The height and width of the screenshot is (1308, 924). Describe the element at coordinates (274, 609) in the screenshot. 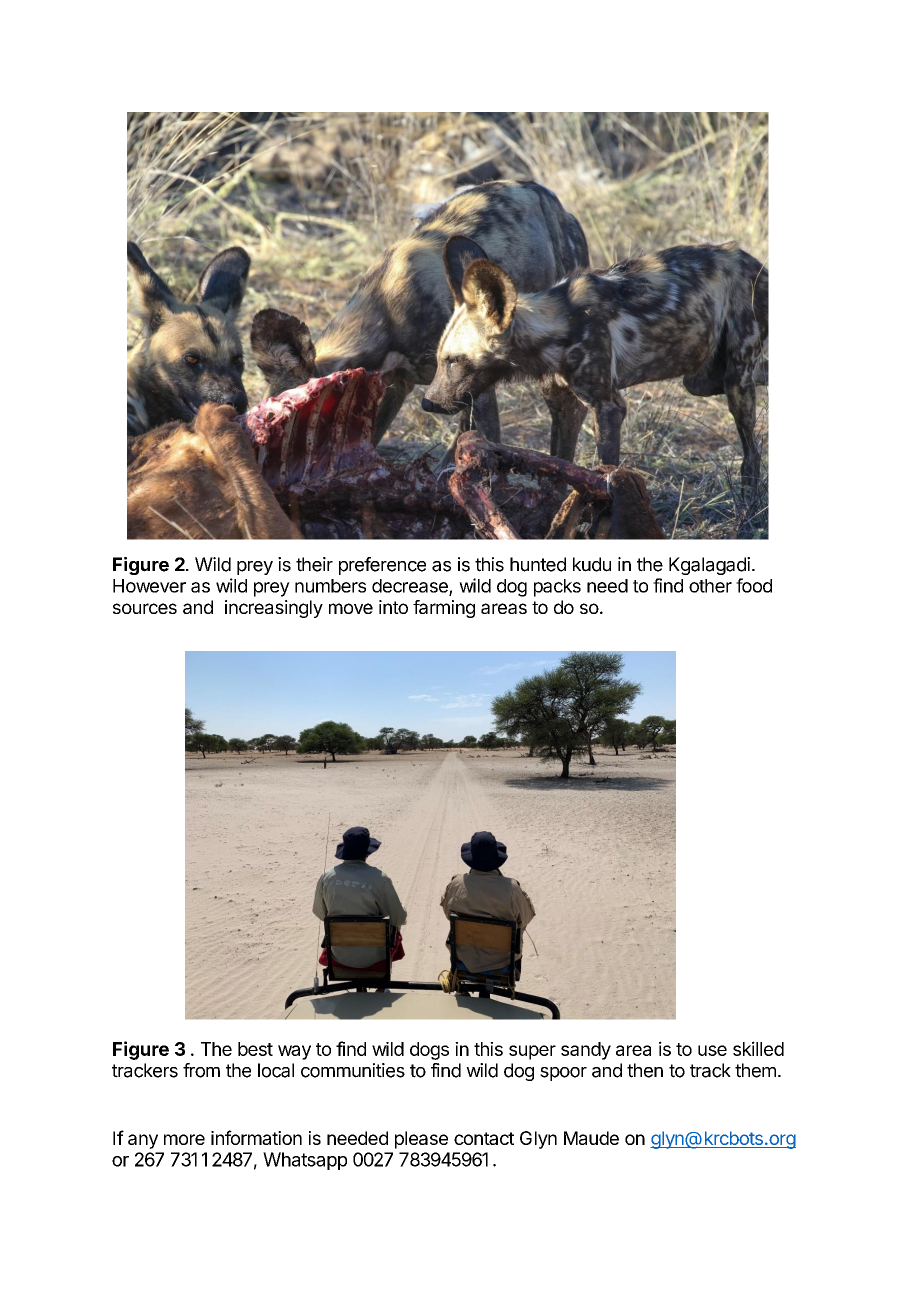

I see `increasingly` at that location.
